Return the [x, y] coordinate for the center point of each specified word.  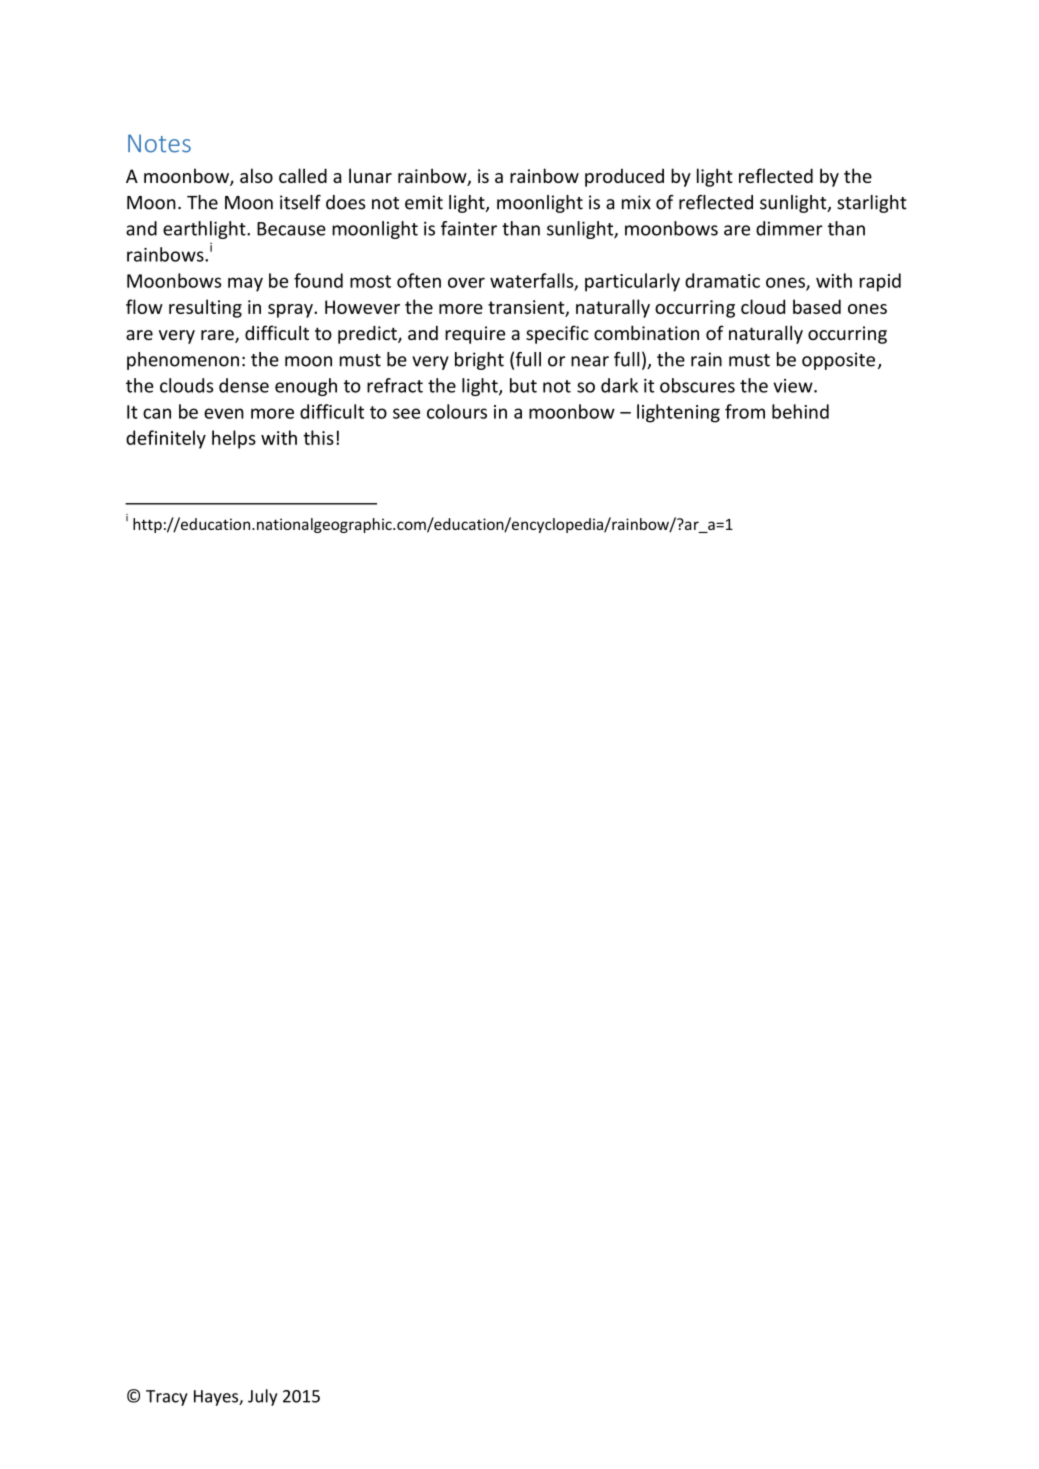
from [745, 411]
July [262, 1397]
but [523, 385]
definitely [166, 439]
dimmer [789, 228]
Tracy [167, 1398]
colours [457, 411]
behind [800, 411]
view [794, 386]
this [318, 437]
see [406, 413]
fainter [469, 228]
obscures [697, 385]
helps [234, 439]
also [256, 175]
